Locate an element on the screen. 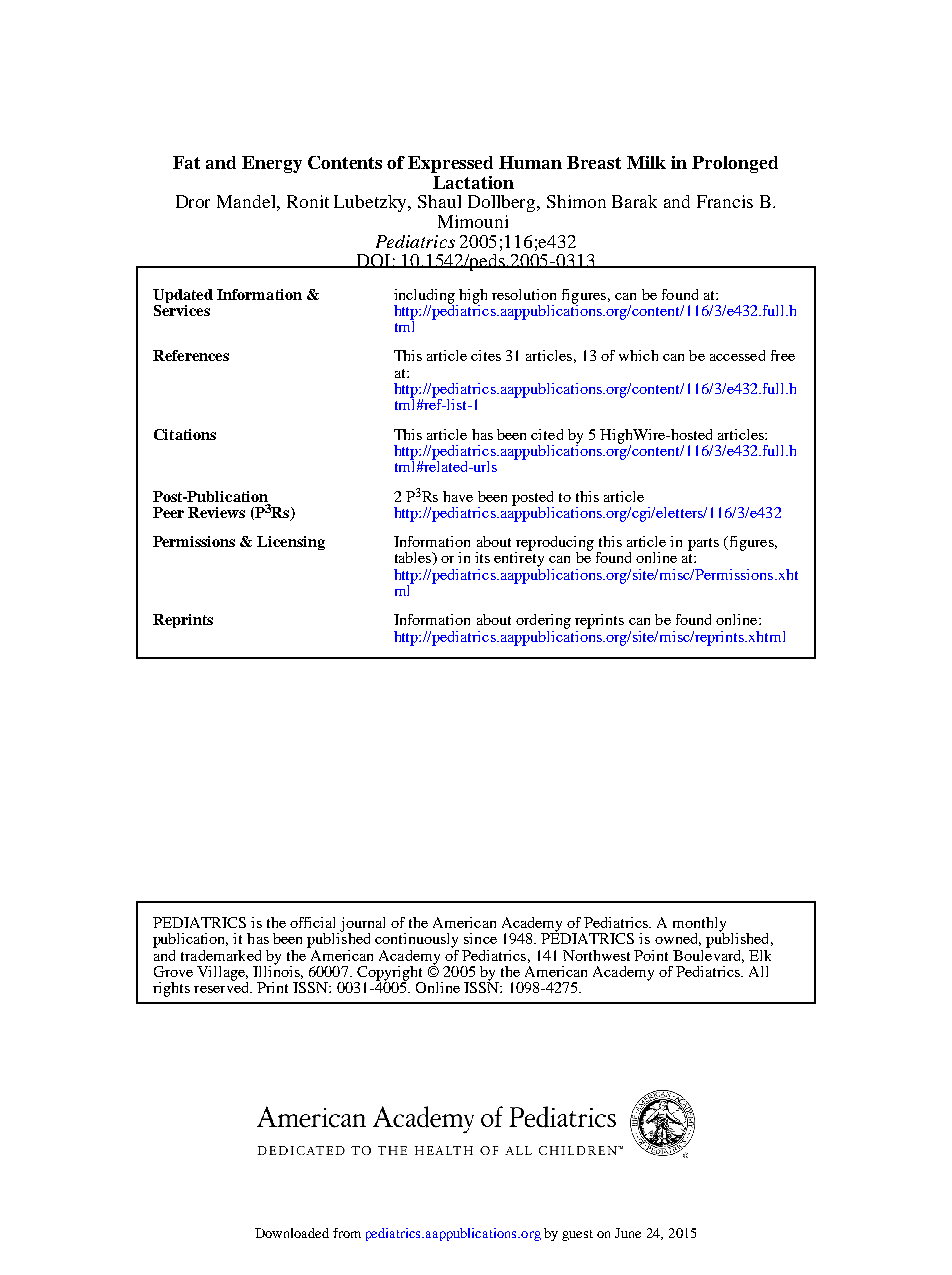 This screenshot has width=952, height=1275. since is located at coordinates (480, 938).
